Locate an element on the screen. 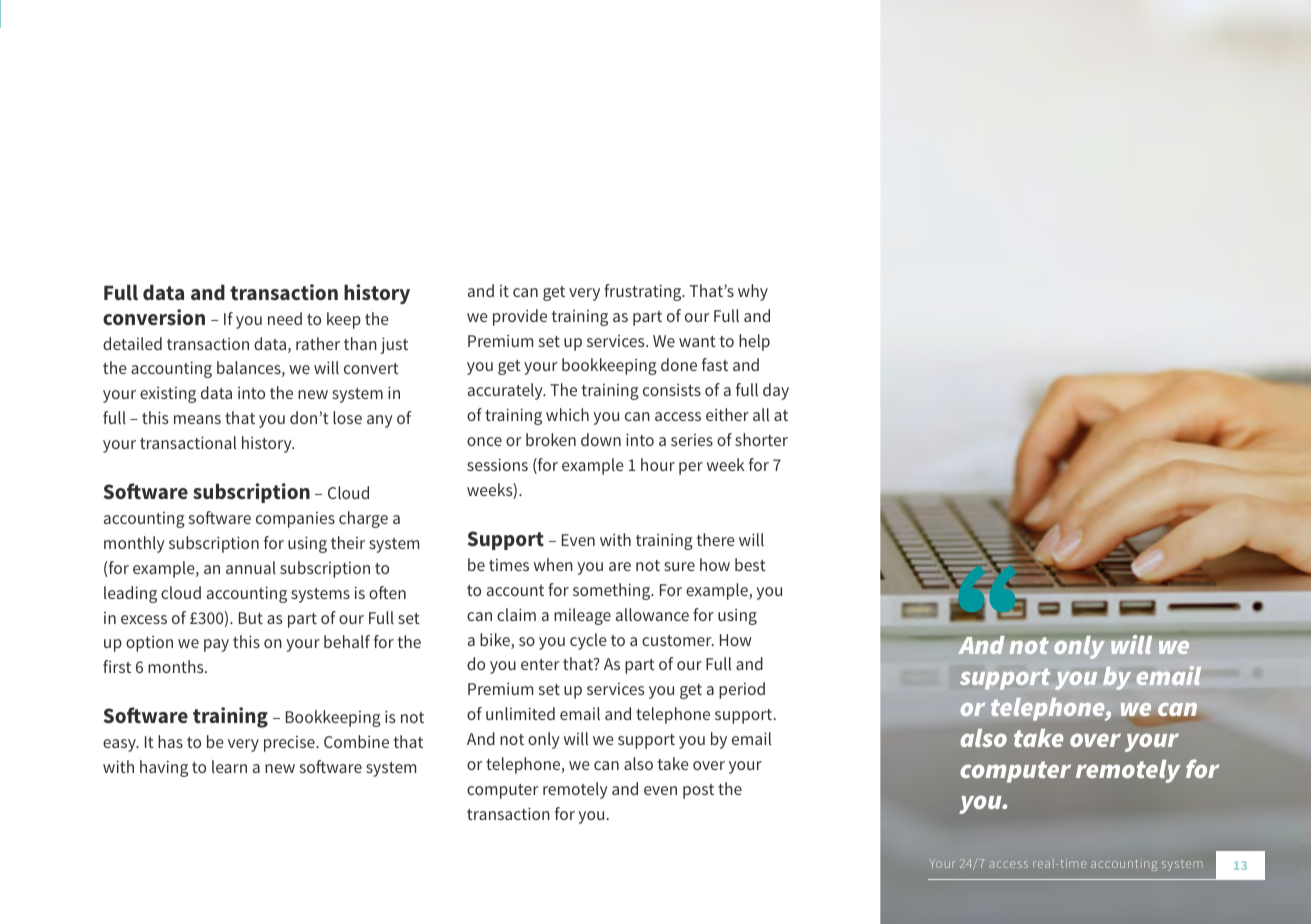  hour is located at coordinates (658, 464).
